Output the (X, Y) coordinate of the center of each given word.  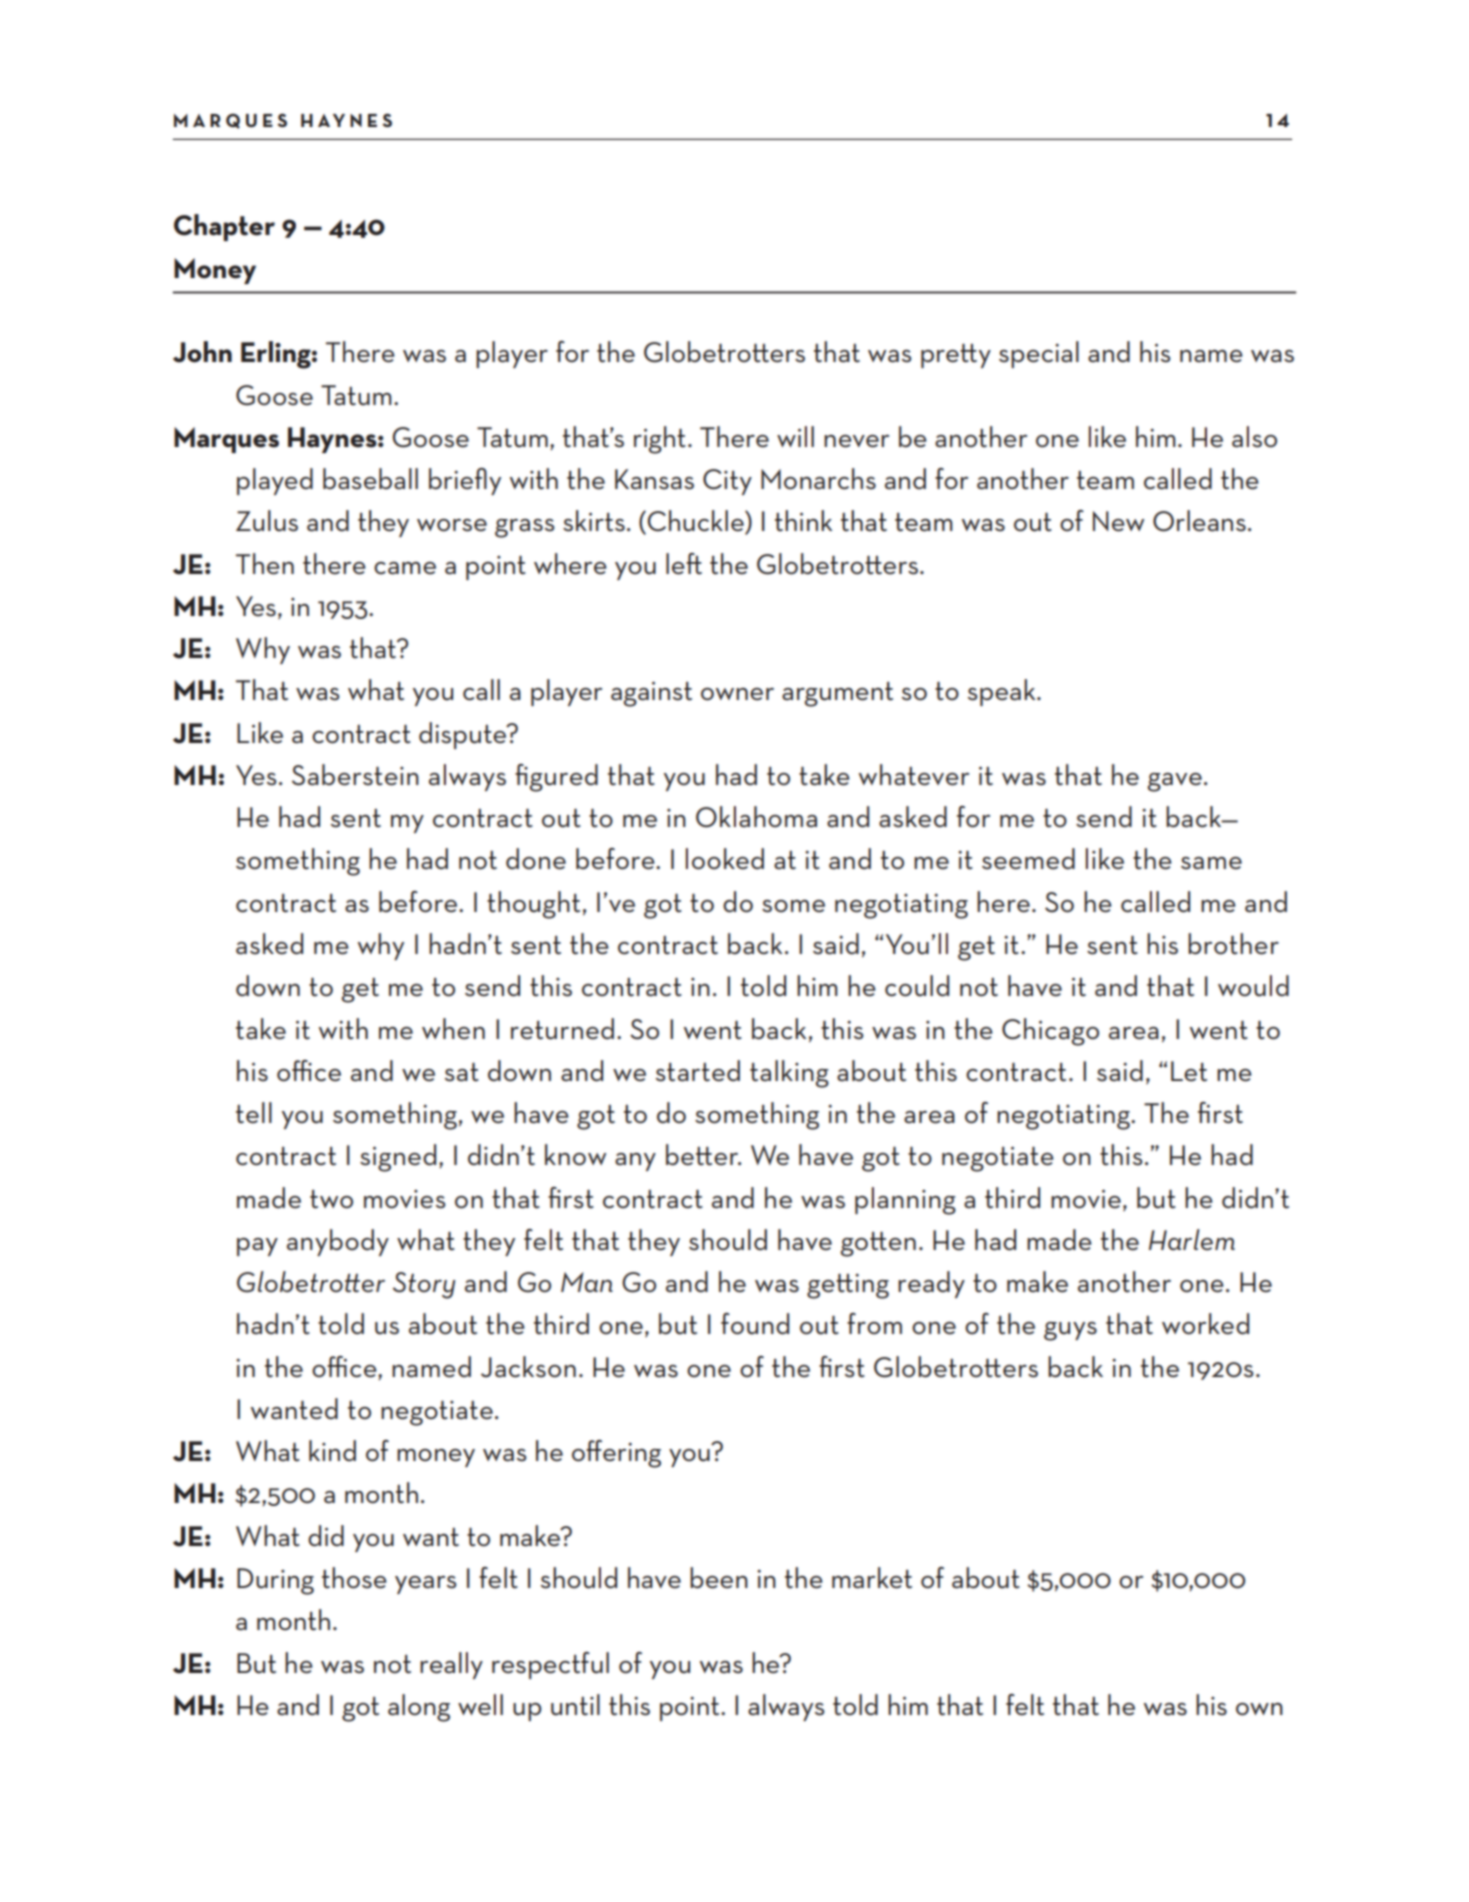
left (684, 564)
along (419, 1708)
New (1118, 521)
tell (254, 1113)
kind (332, 1450)
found (755, 1324)
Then (265, 564)
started (698, 1071)
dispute (464, 735)
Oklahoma (756, 817)
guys (1070, 1331)
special (1039, 354)
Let (1189, 1071)
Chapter (224, 227)
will (795, 436)
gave (1174, 782)
